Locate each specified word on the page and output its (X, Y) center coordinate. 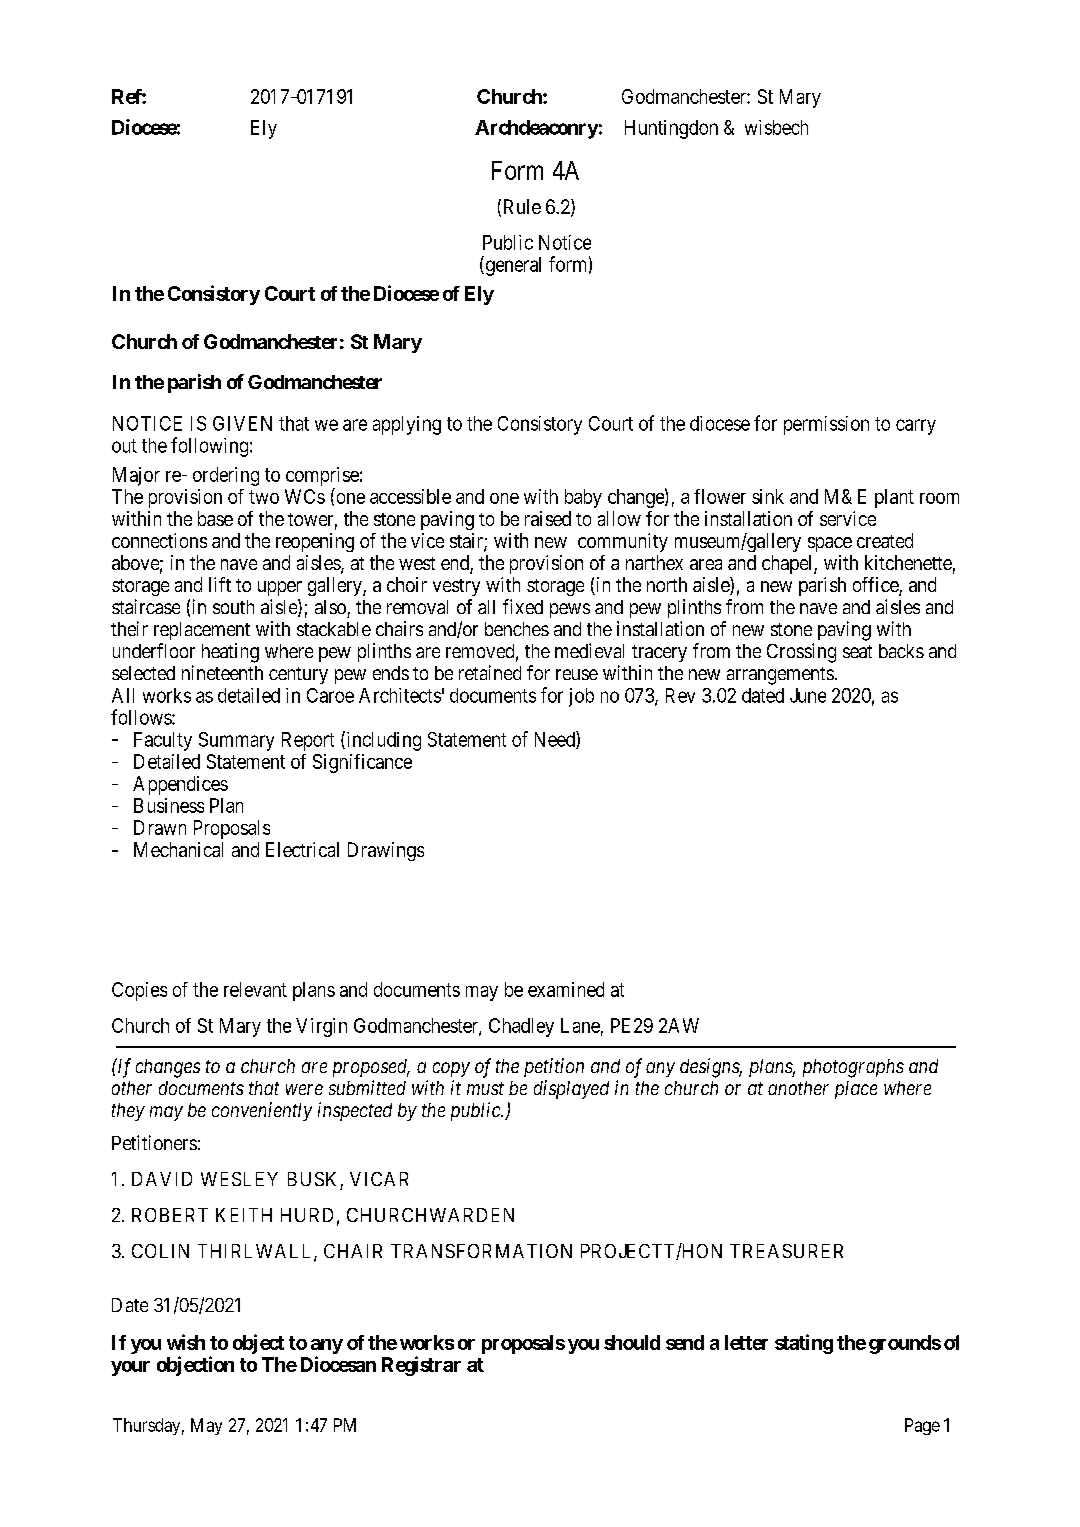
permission (826, 425)
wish (186, 1342)
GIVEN (242, 423)
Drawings (386, 851)
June (808, 695)
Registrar (421, 1366)
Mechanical (178, 849)
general (512, 266)
